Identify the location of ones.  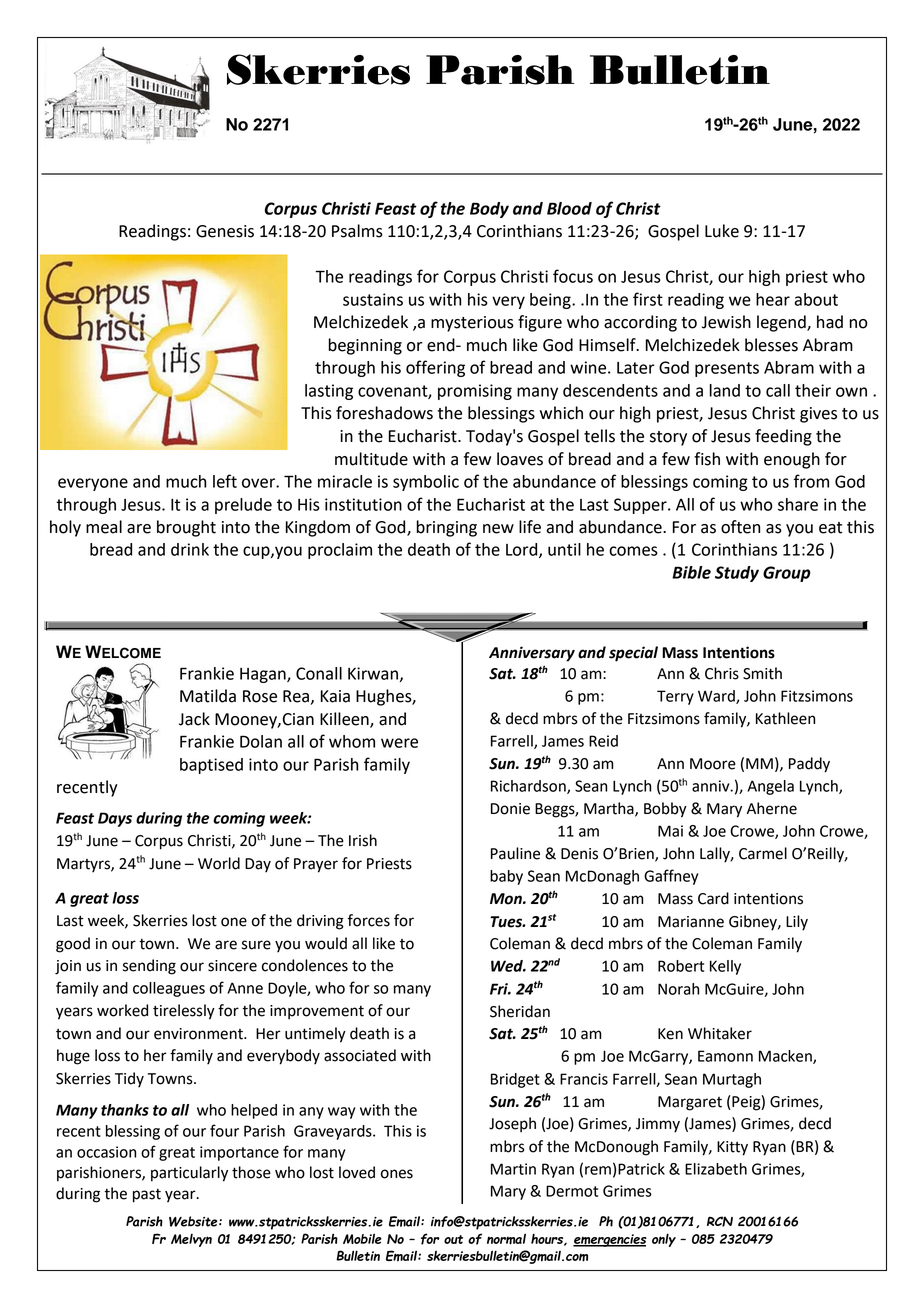
(397, 1174).
